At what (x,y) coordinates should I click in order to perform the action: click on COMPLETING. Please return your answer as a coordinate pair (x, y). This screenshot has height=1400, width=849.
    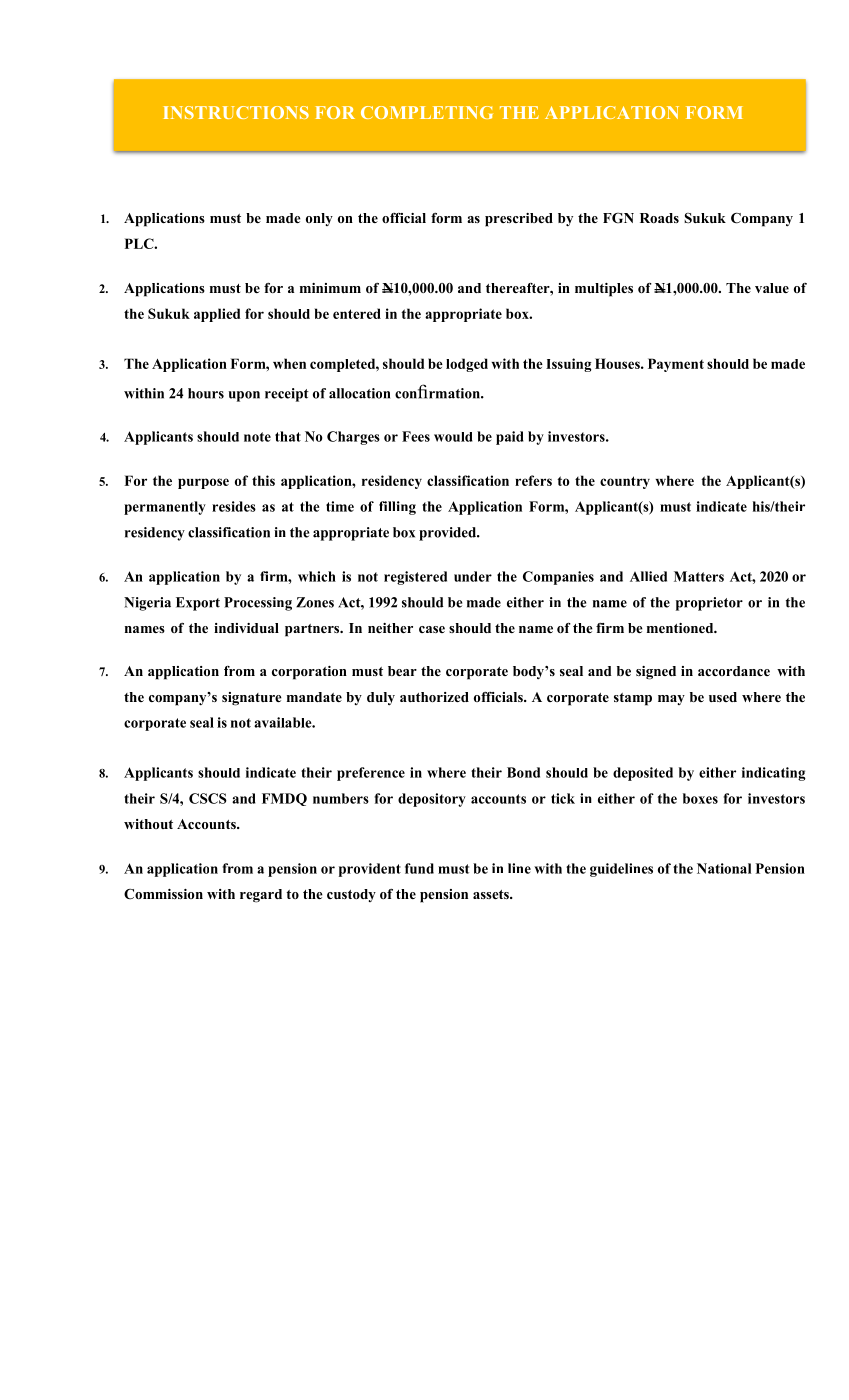
    Looking at the image, I should click on (427, 112).
